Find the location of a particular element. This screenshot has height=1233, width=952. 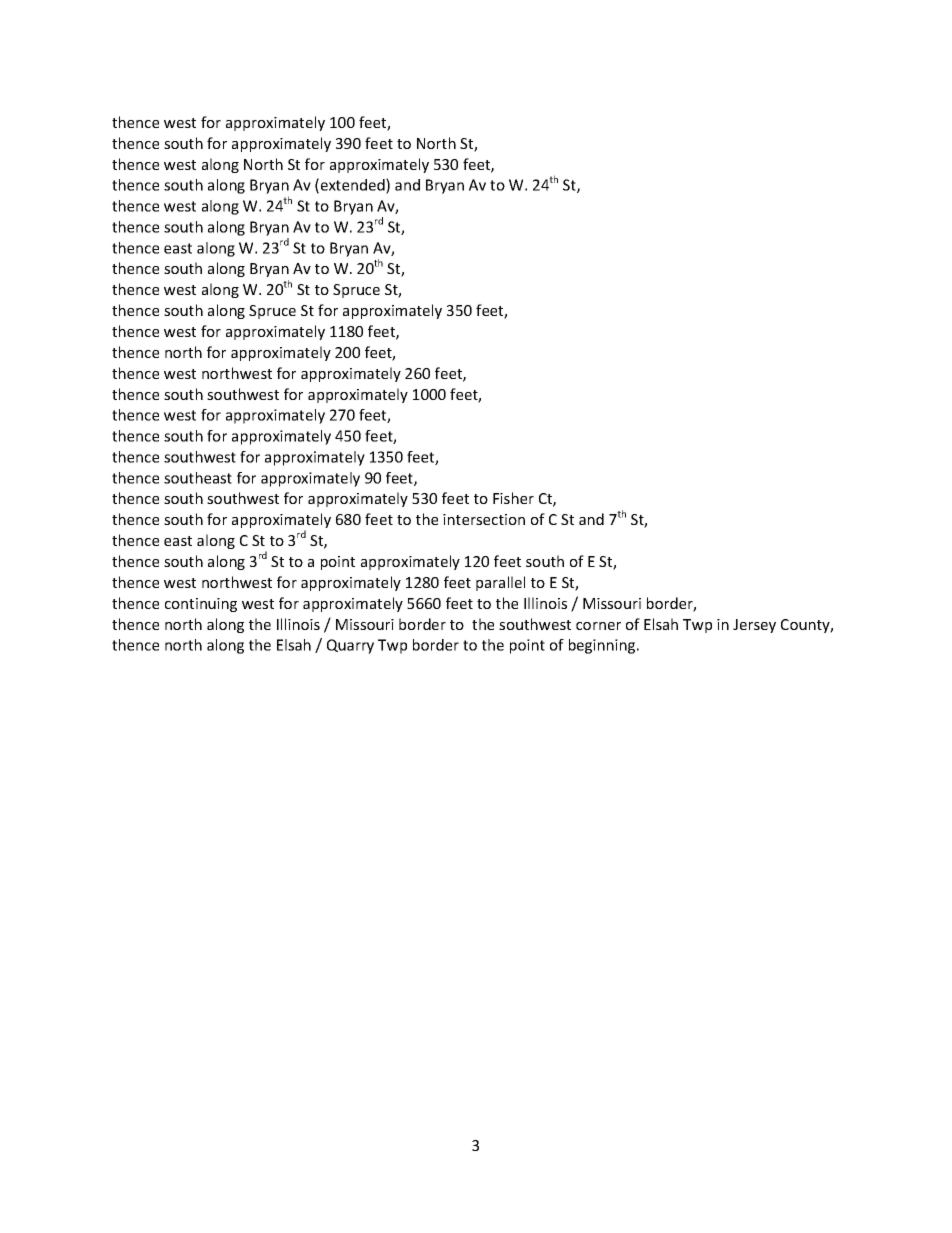

corner is located at coordinates (598, 626).
